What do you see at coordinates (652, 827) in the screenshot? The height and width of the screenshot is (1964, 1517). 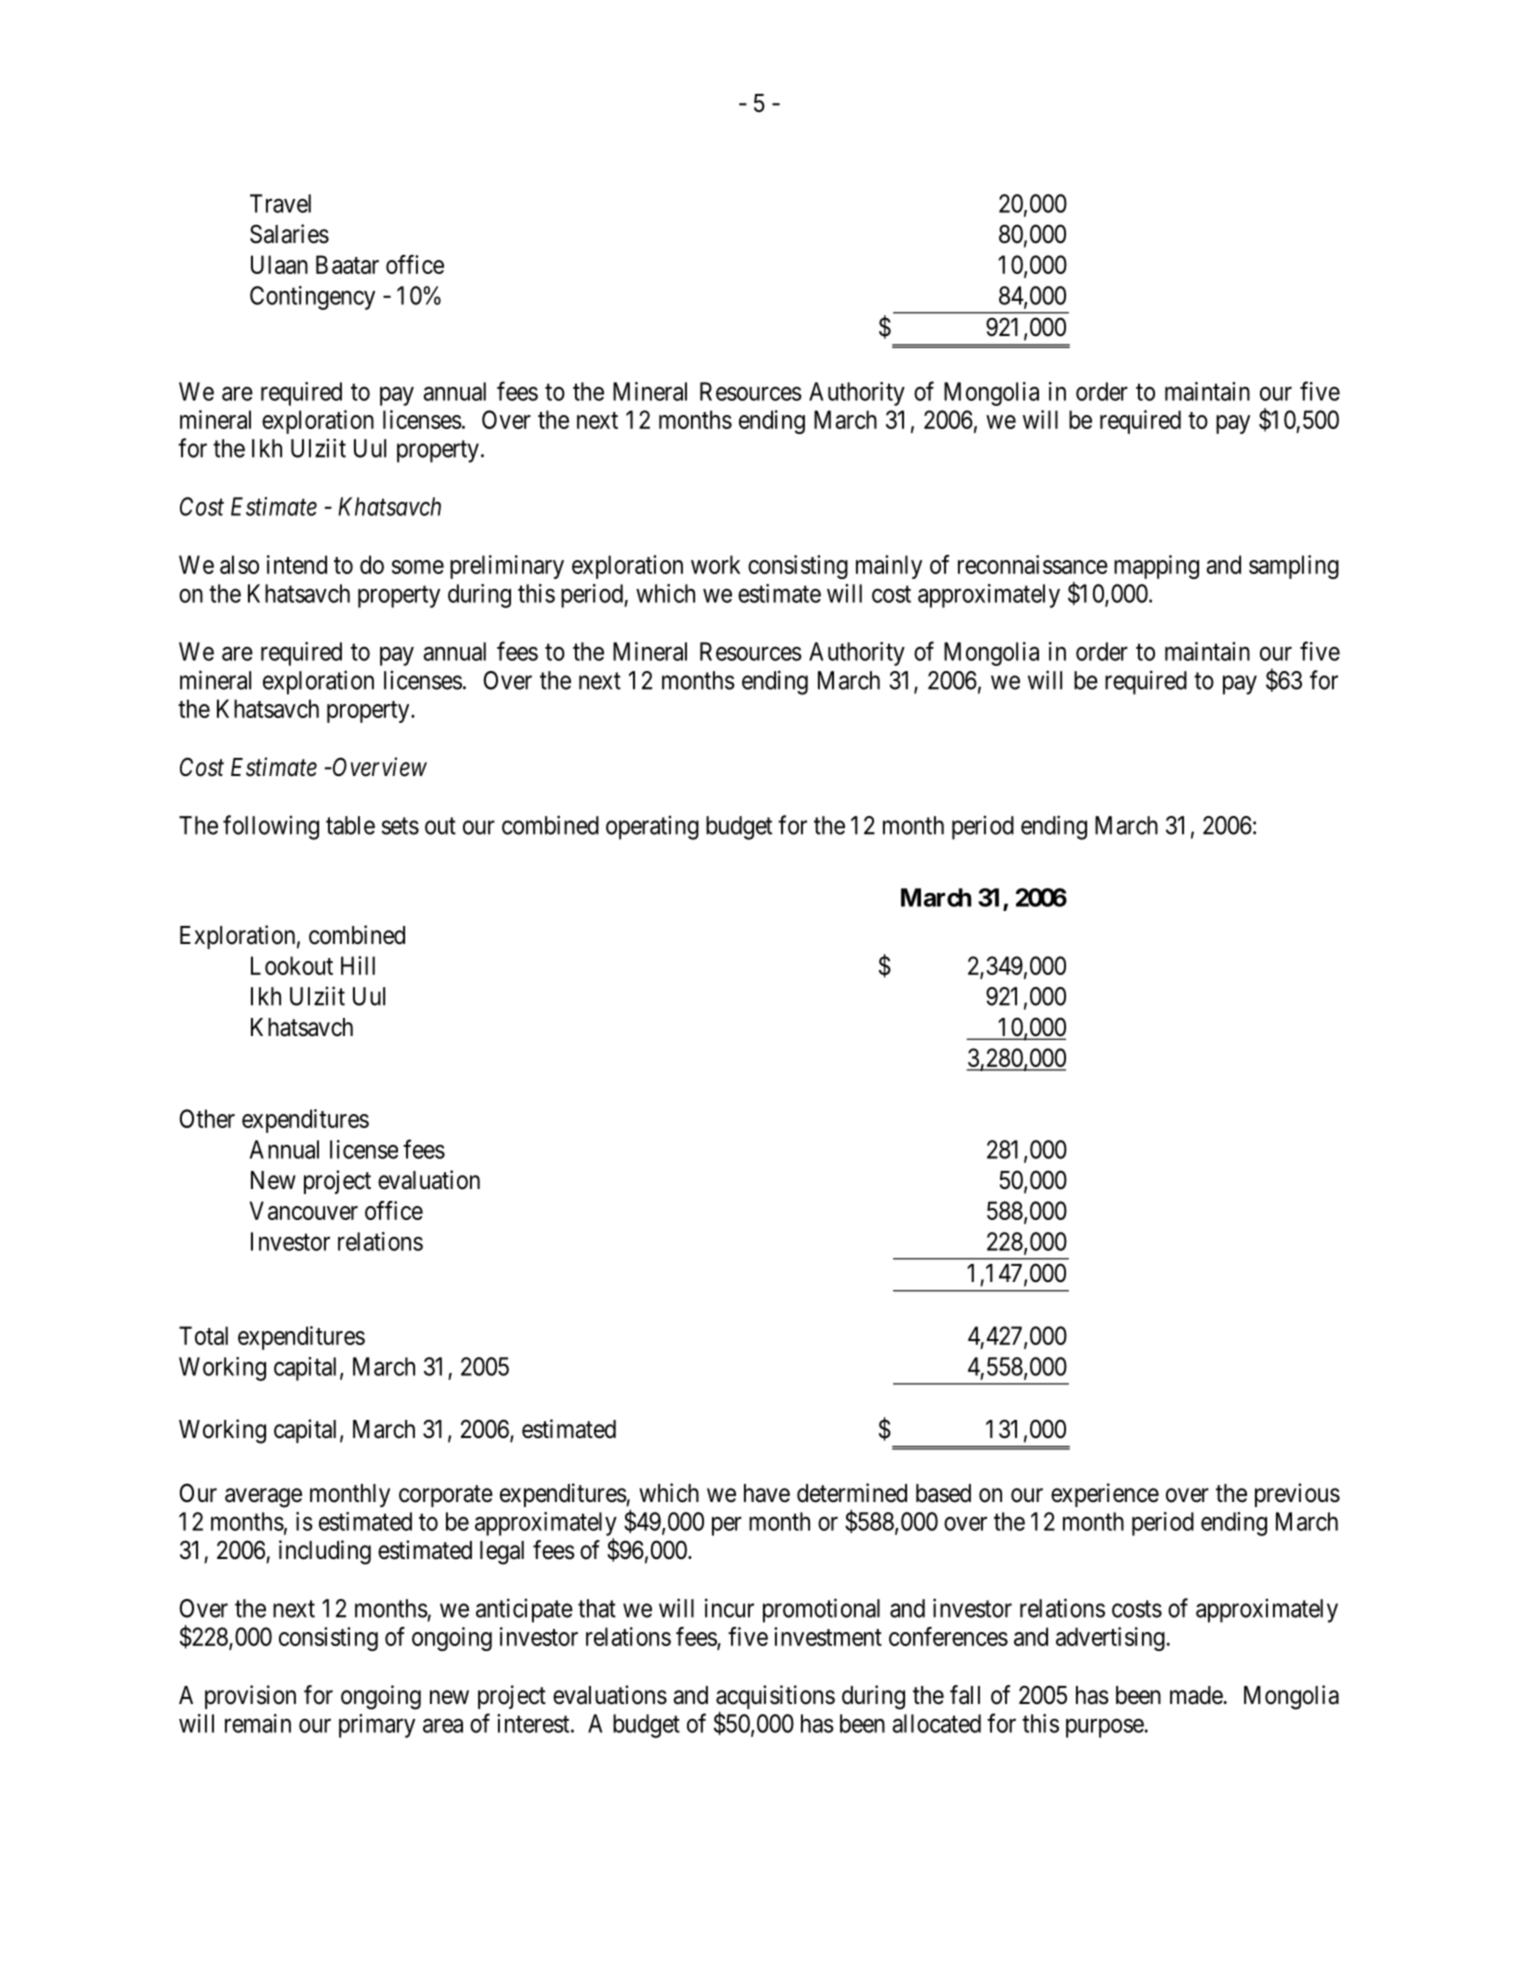 I see `operating` at bounding box center [652, 827].
